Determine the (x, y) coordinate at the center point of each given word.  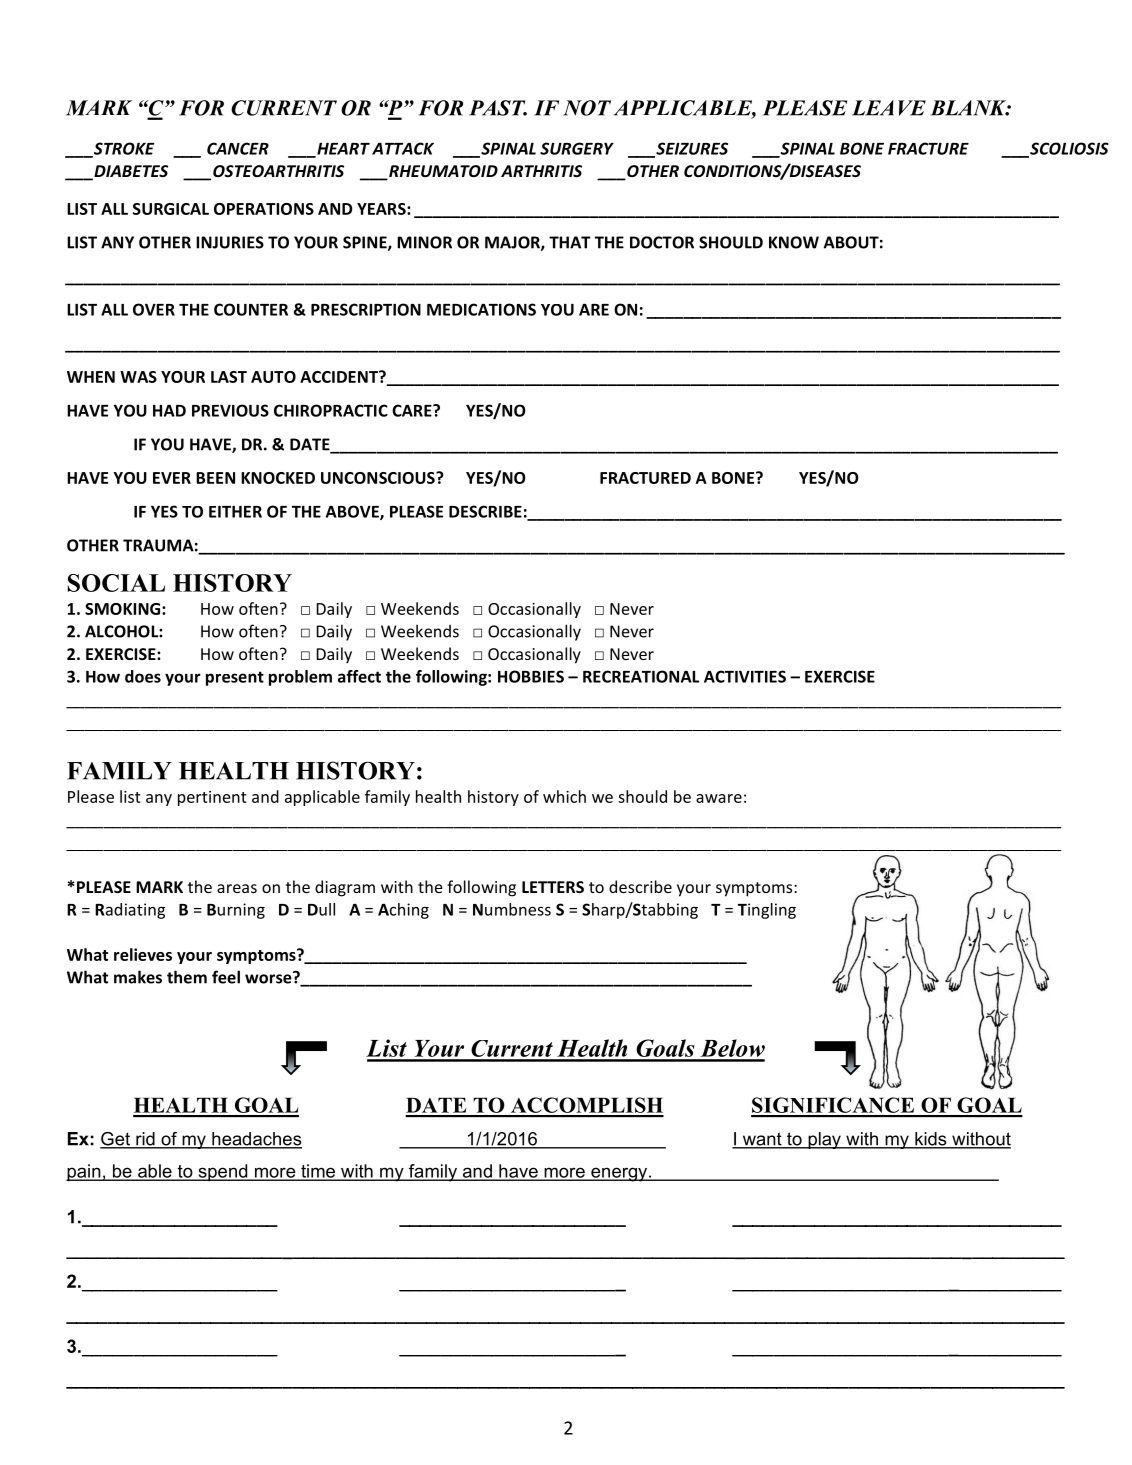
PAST (498, 108)
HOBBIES (531, 676)
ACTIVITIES (745, 676)
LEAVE (889, 108)
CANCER (238, 148)
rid (145, 1140)
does (143, 676)
